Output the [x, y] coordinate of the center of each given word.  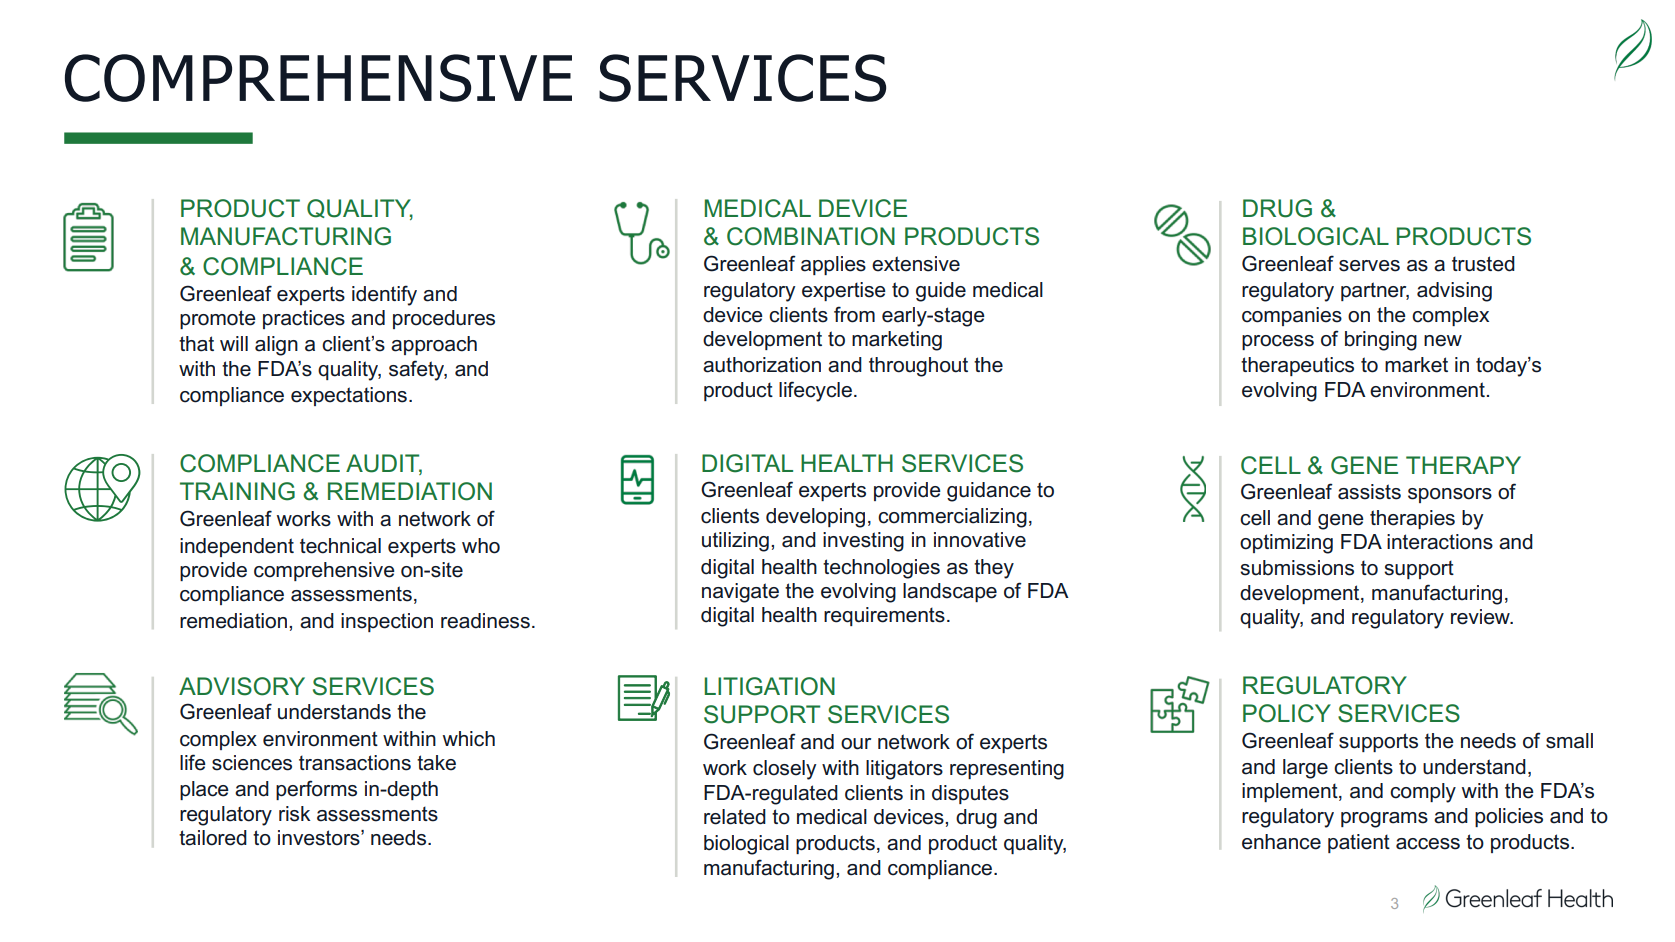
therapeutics [1297, 366]
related [735, 817]
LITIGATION [769, 686]
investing [863, 542]
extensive [916, 264]
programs [1384, 820]
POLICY [1287, 713]
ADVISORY [242, 686]
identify [384, 295]
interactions [1440, 542]
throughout [918, 367]
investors [320, 838]
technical [340, 546]
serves [1369, 266]
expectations [349, 396]
